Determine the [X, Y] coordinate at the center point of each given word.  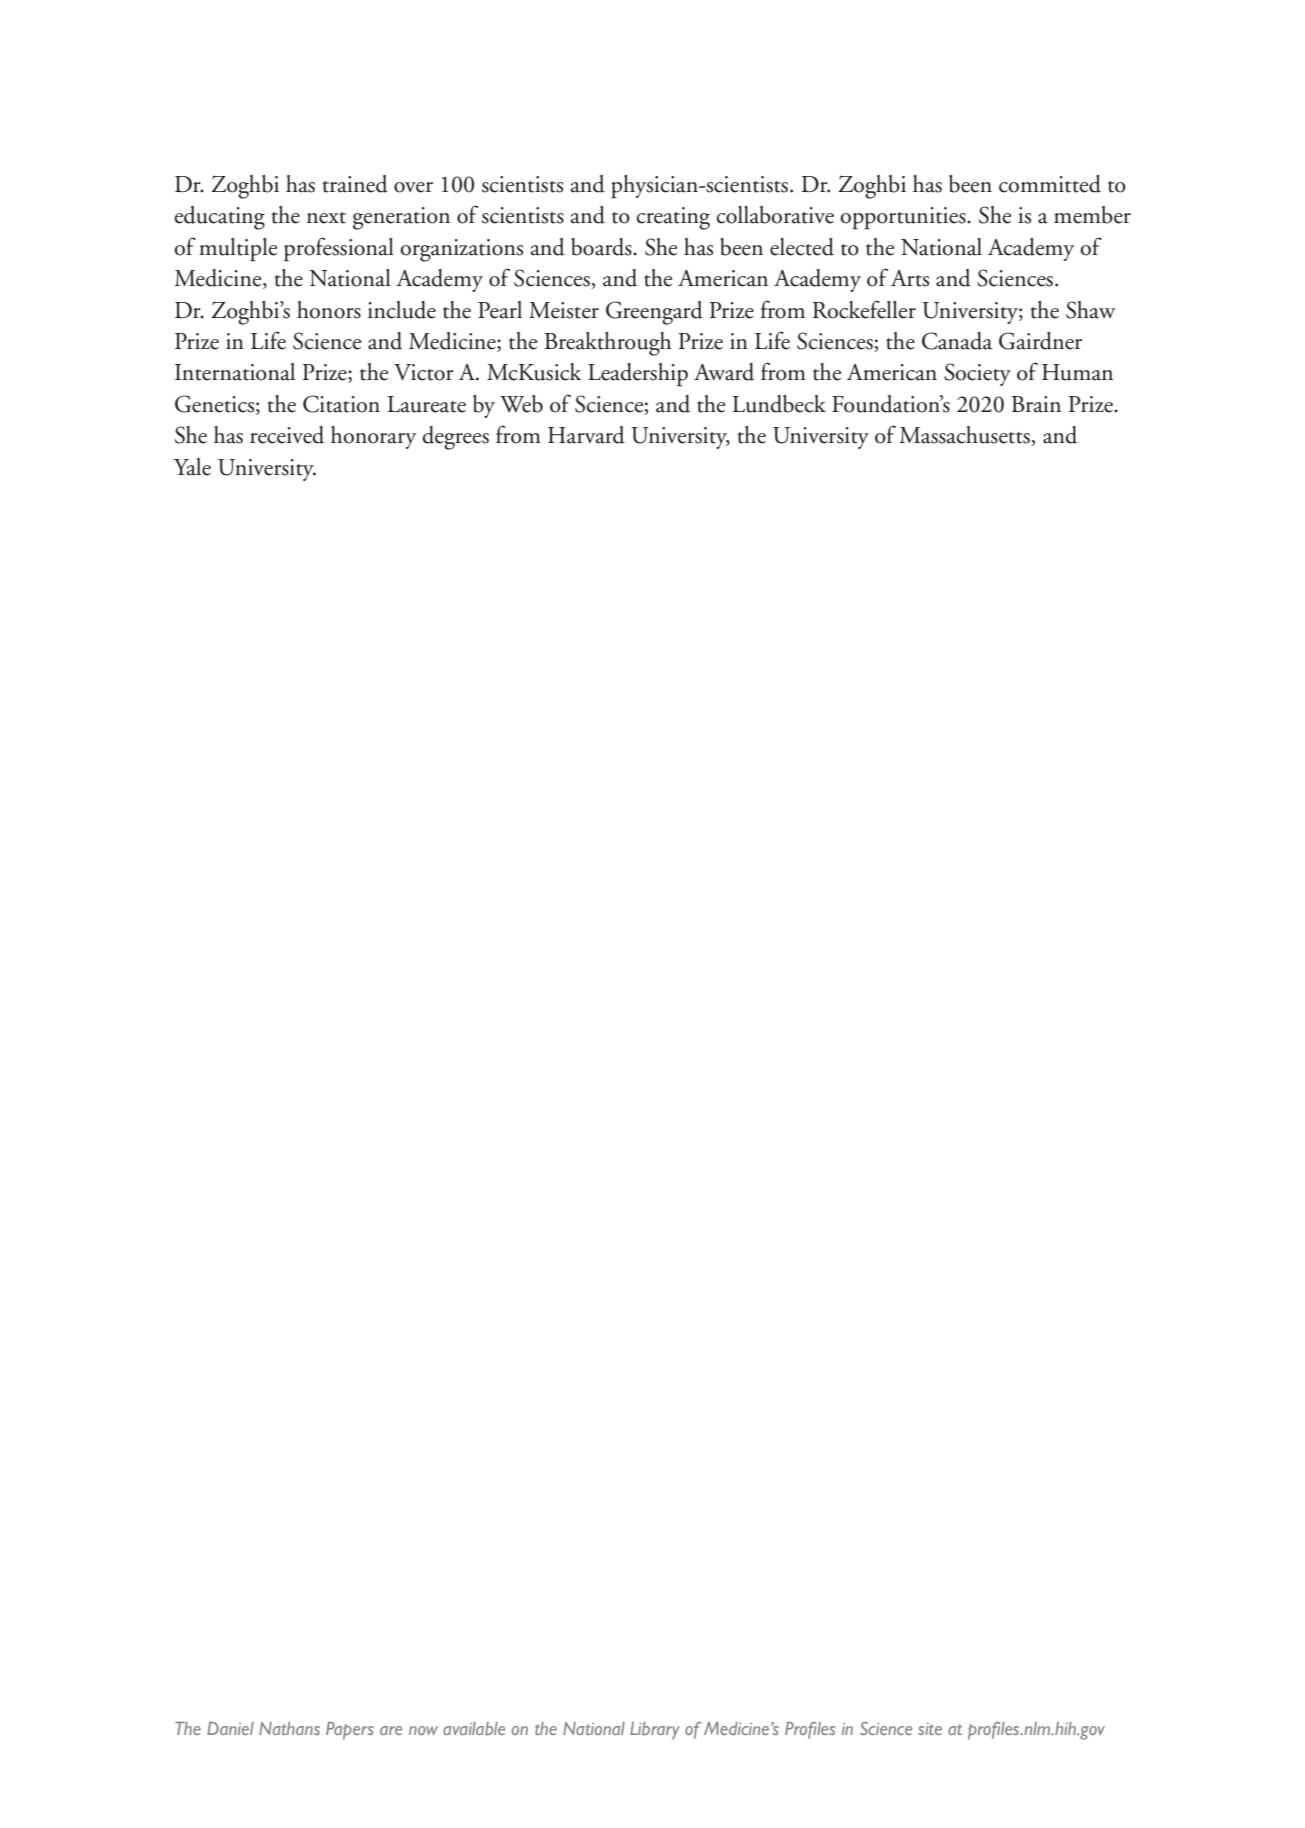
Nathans [289, 1728]
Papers [350, 1731]
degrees [455, 438]
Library [655, 1731]
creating [673, 218]
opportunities [904, 218]
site [930, 1729]
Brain [1036, 404]
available [474, 1728]
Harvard [586, 435]
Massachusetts [965, 436]
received [287, 435]
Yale [192, 467]
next [326, 218]
